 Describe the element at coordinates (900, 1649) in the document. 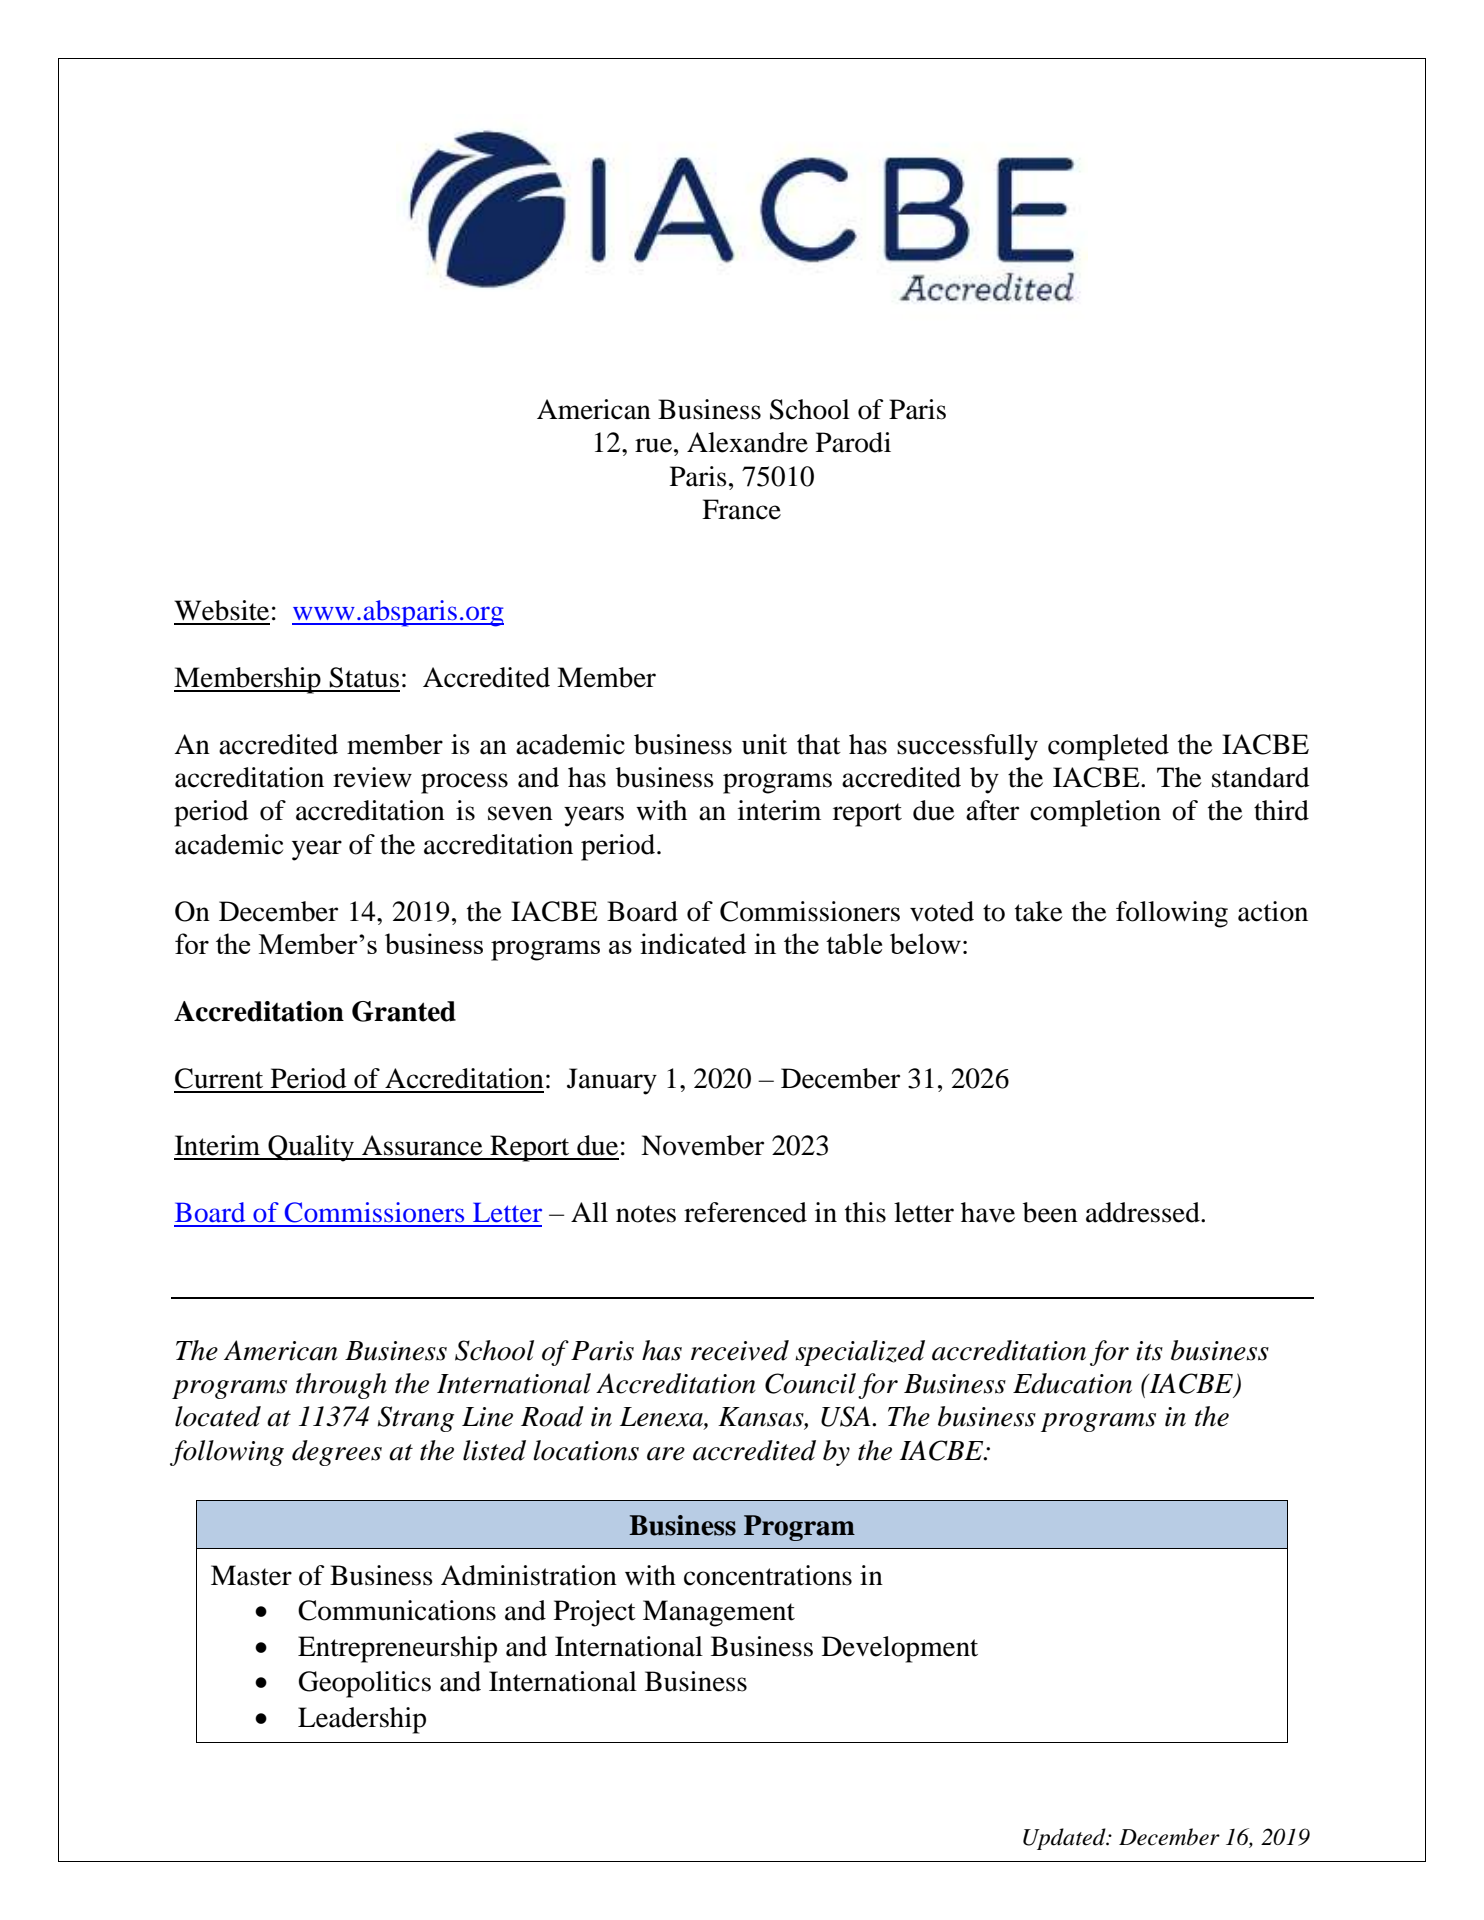

I see `Development` at that location.
